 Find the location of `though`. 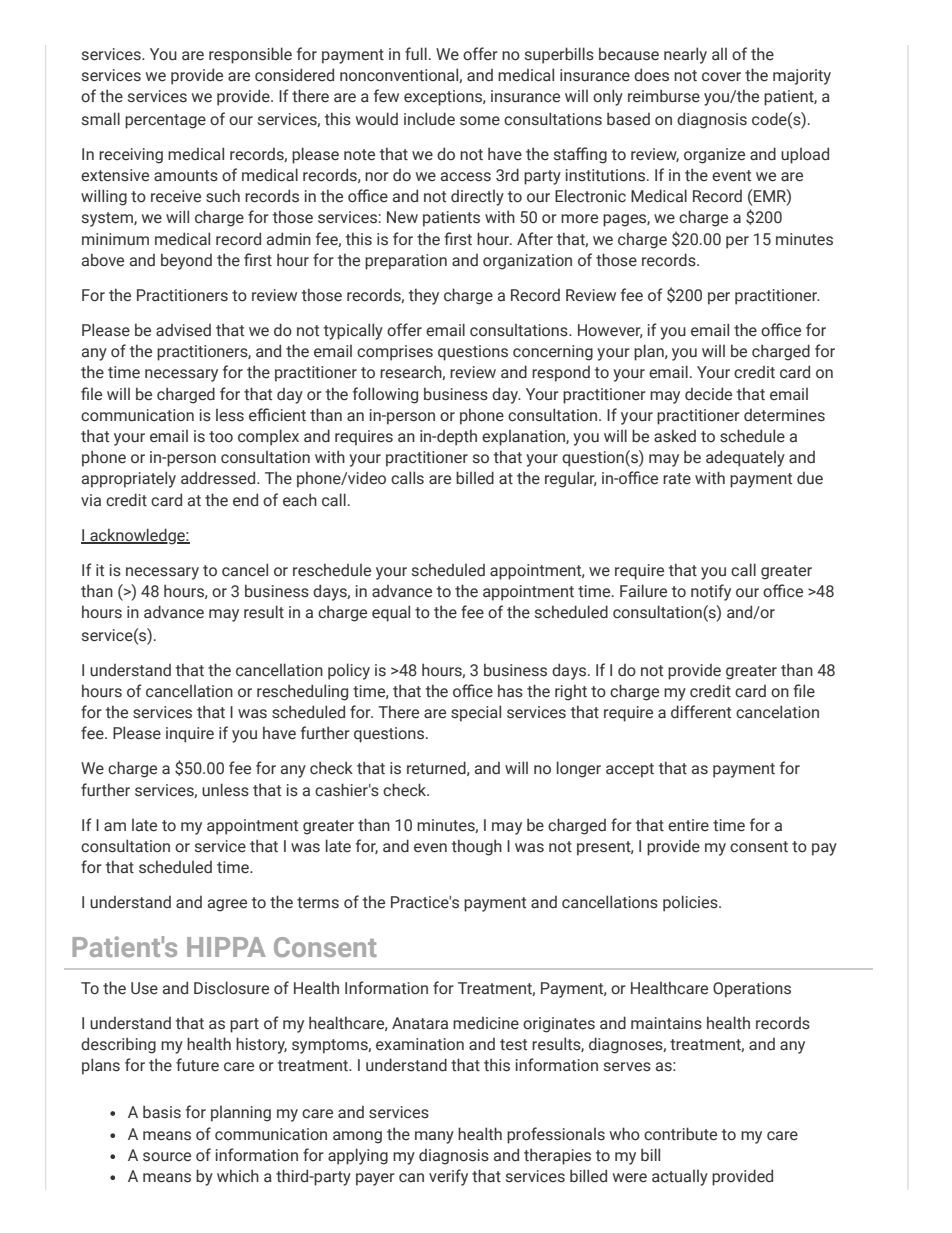

though is located at coordinates (477, 847).
